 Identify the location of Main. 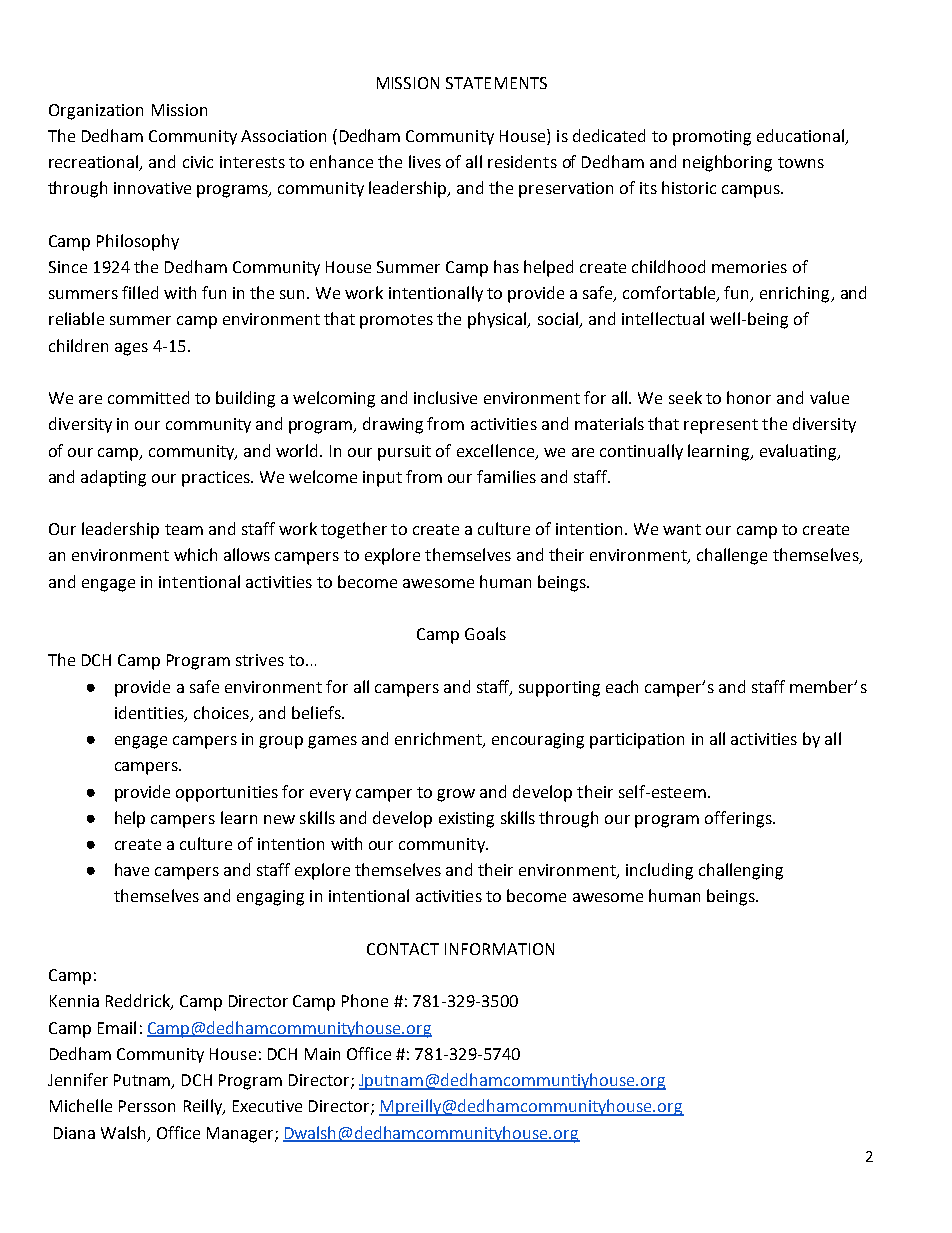
(322, 1054).
